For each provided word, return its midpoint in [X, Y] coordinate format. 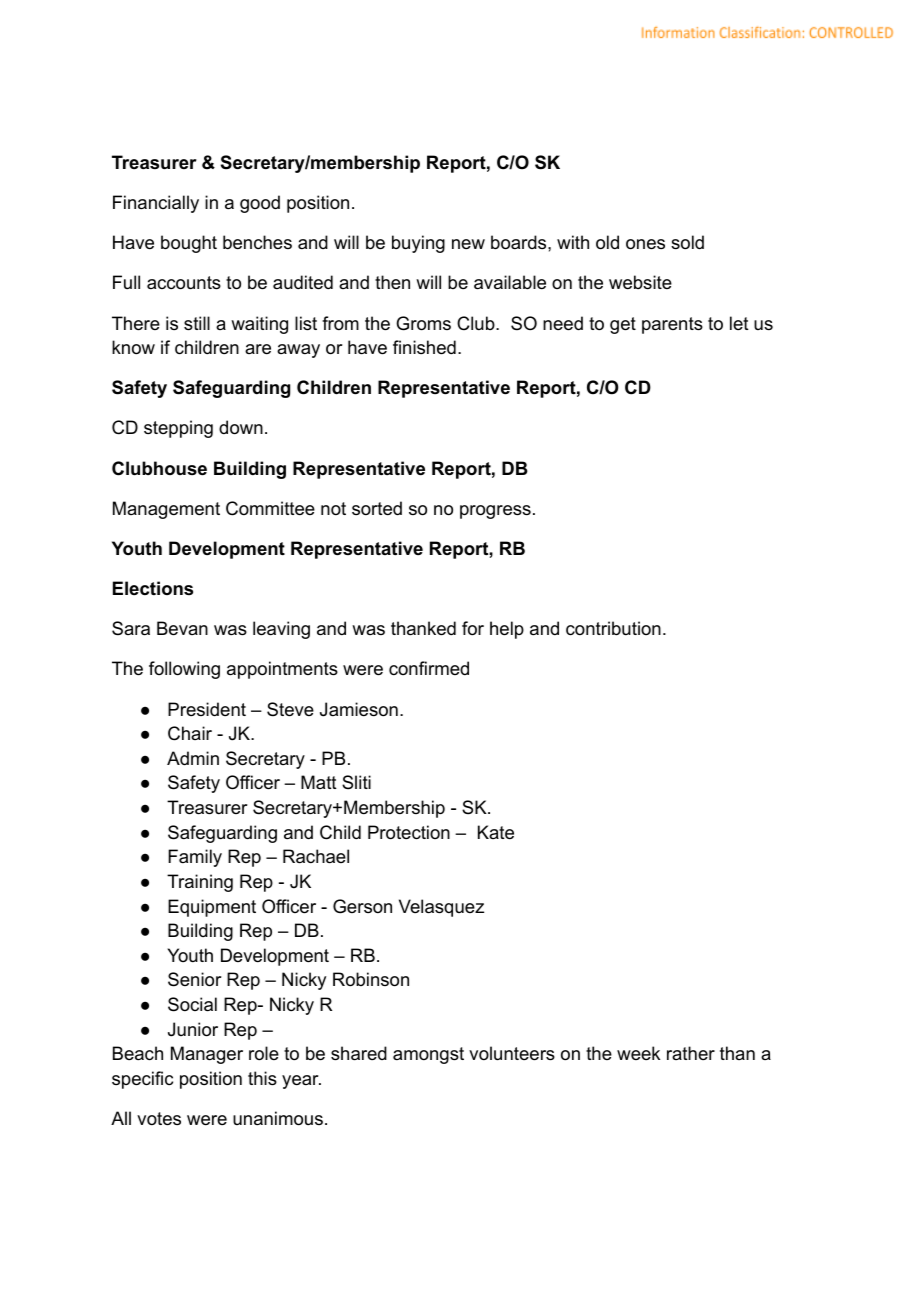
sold [687, 242]
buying [418, 244]
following [184, 670]
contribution [613, 628]
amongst [428, 1055]
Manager [207, 1055]
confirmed [429, 668]
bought [189, 244]
